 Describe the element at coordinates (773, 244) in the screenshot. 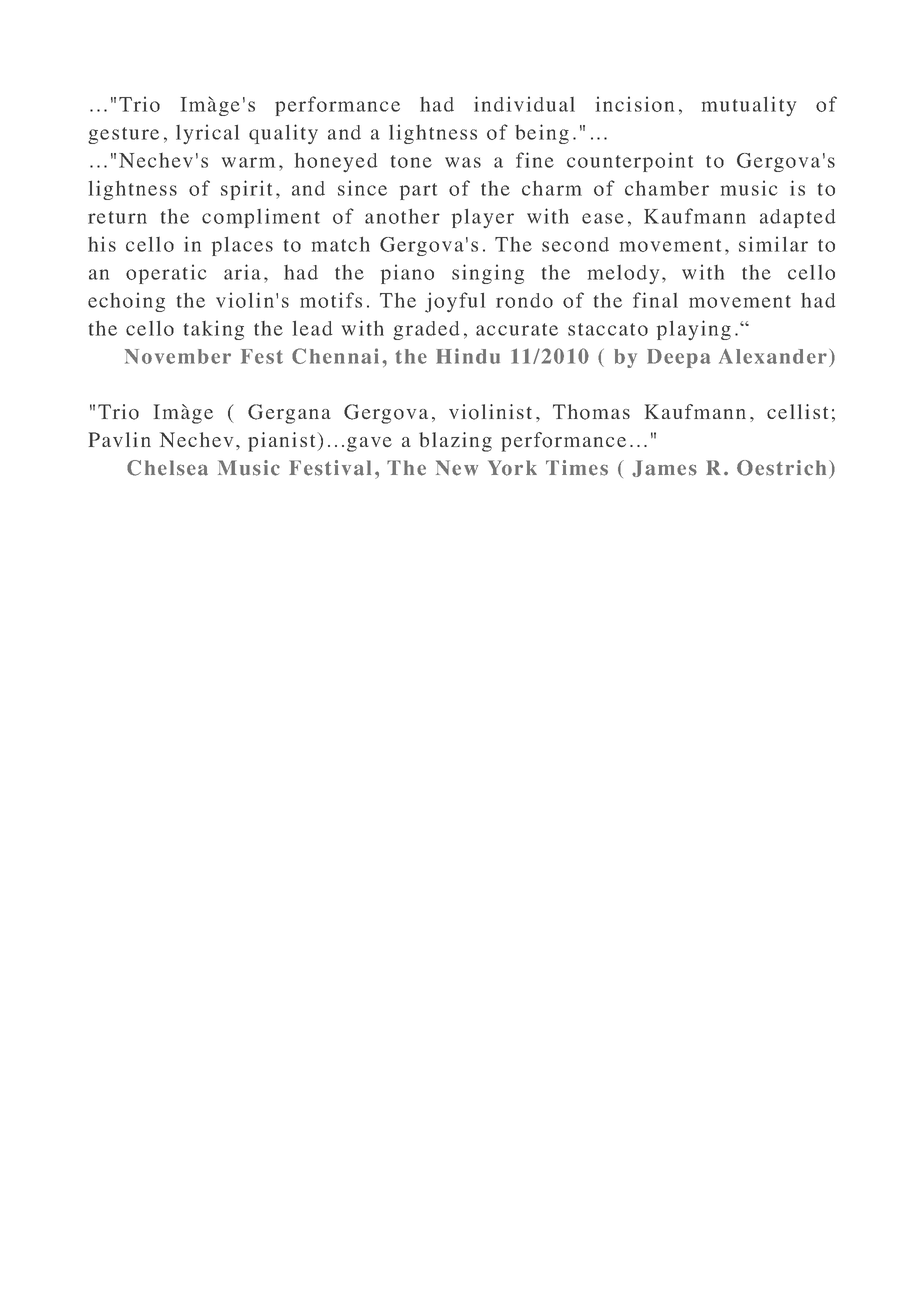

I see `similar` at that location.
